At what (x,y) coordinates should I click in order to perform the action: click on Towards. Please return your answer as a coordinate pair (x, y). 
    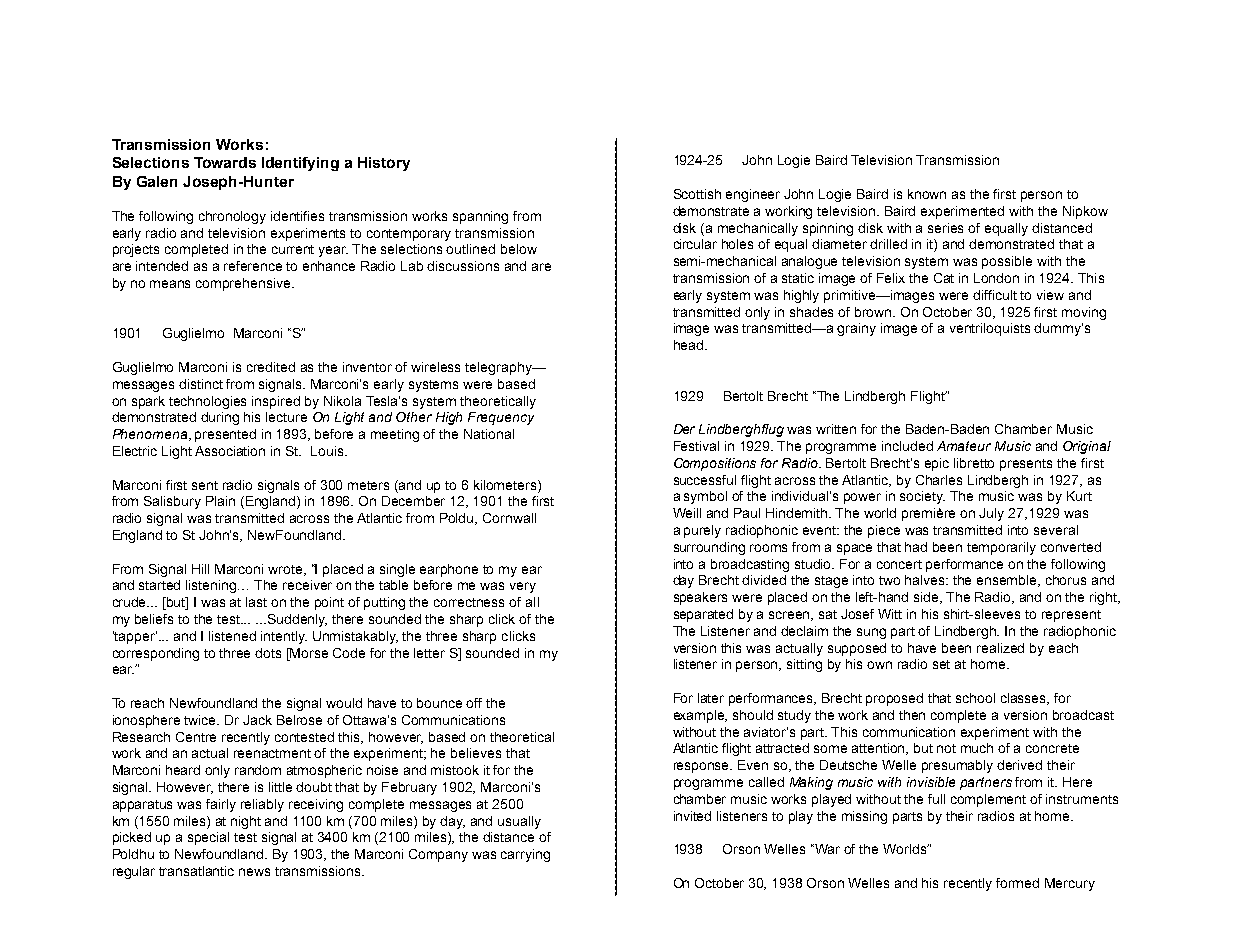
    Looking at the image, I should click on (225, 162).
